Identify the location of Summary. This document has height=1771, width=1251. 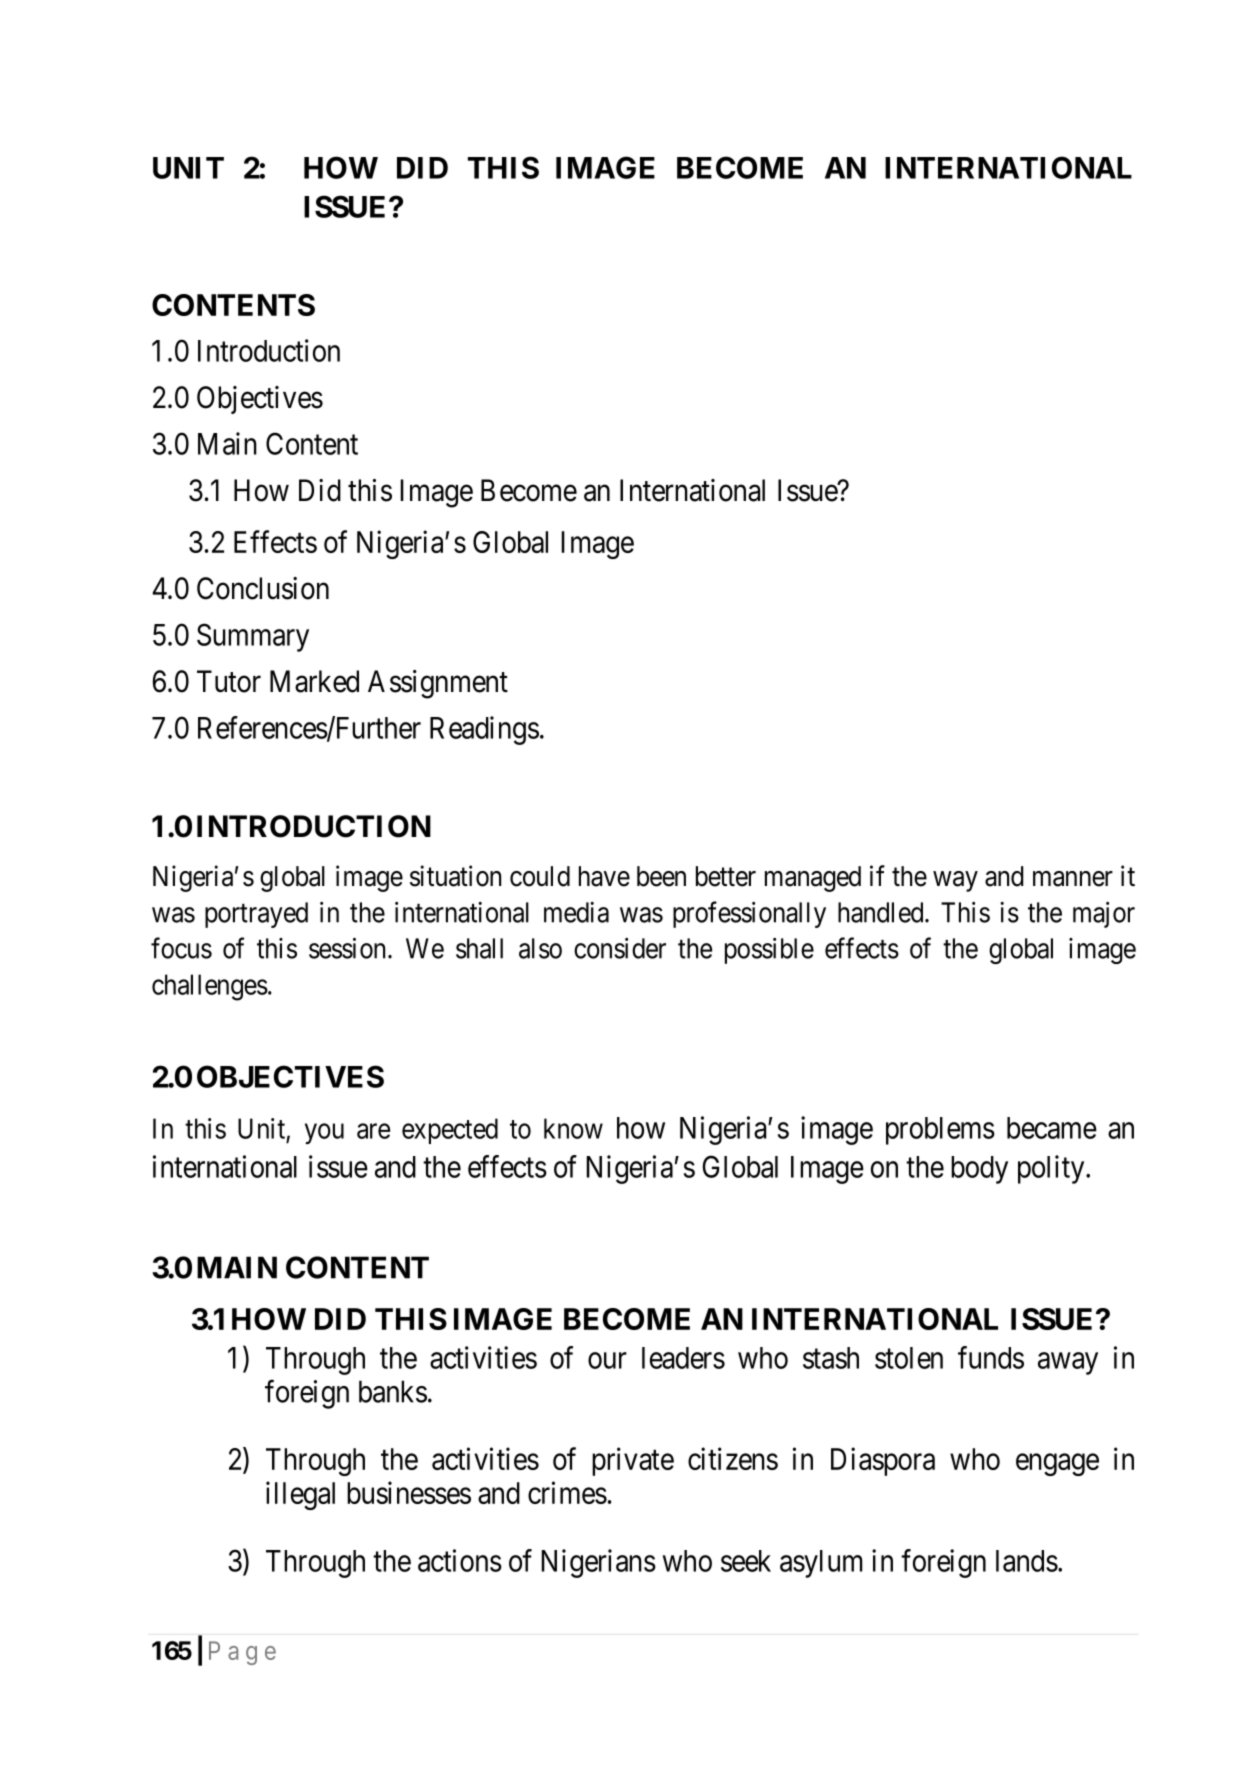
(253, 637).
